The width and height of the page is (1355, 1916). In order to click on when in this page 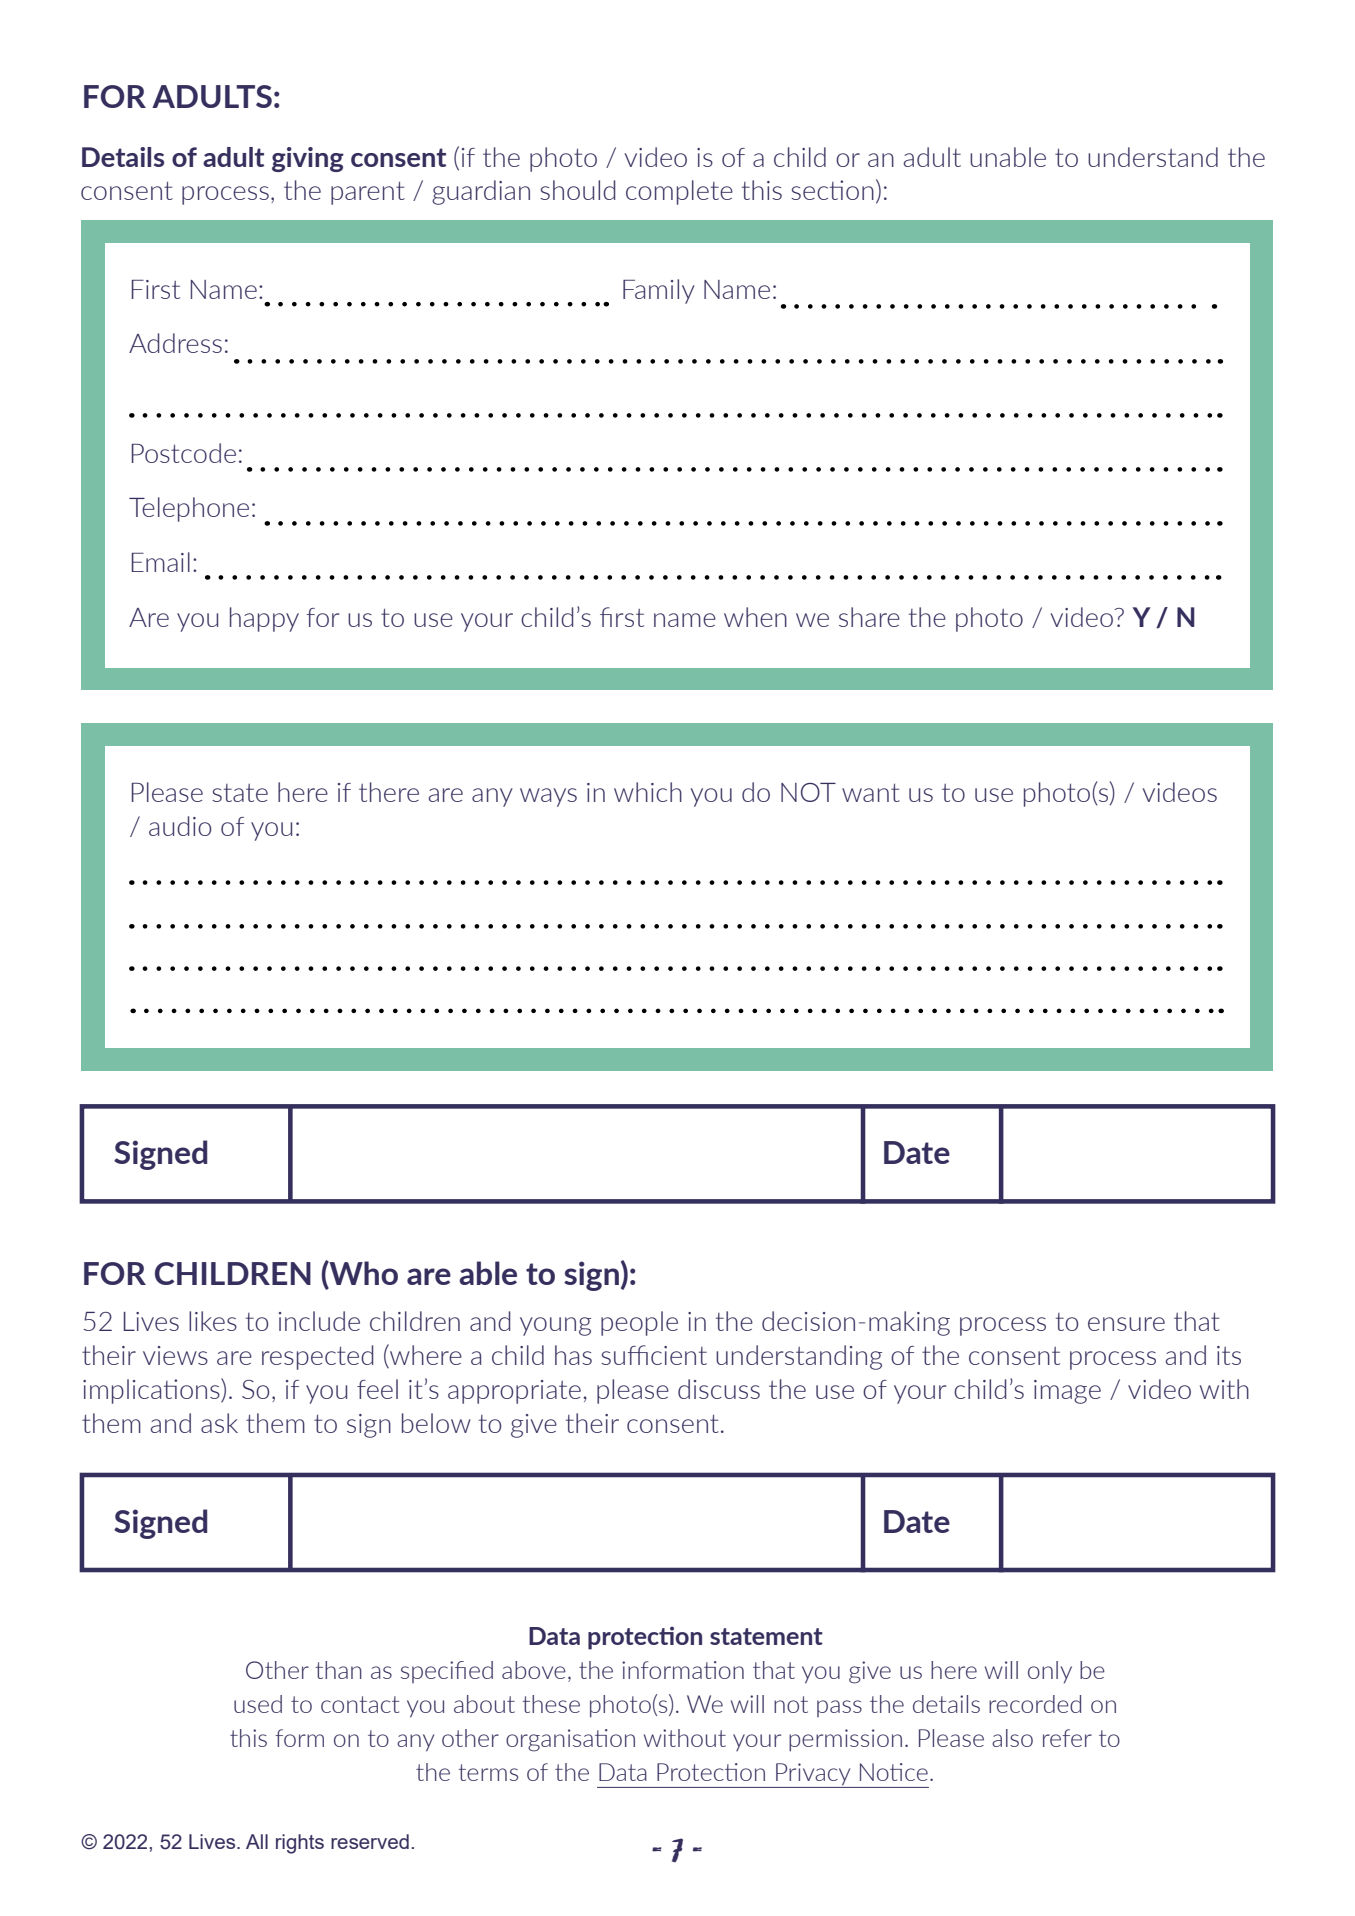, I will do `click(755, 617)`.
